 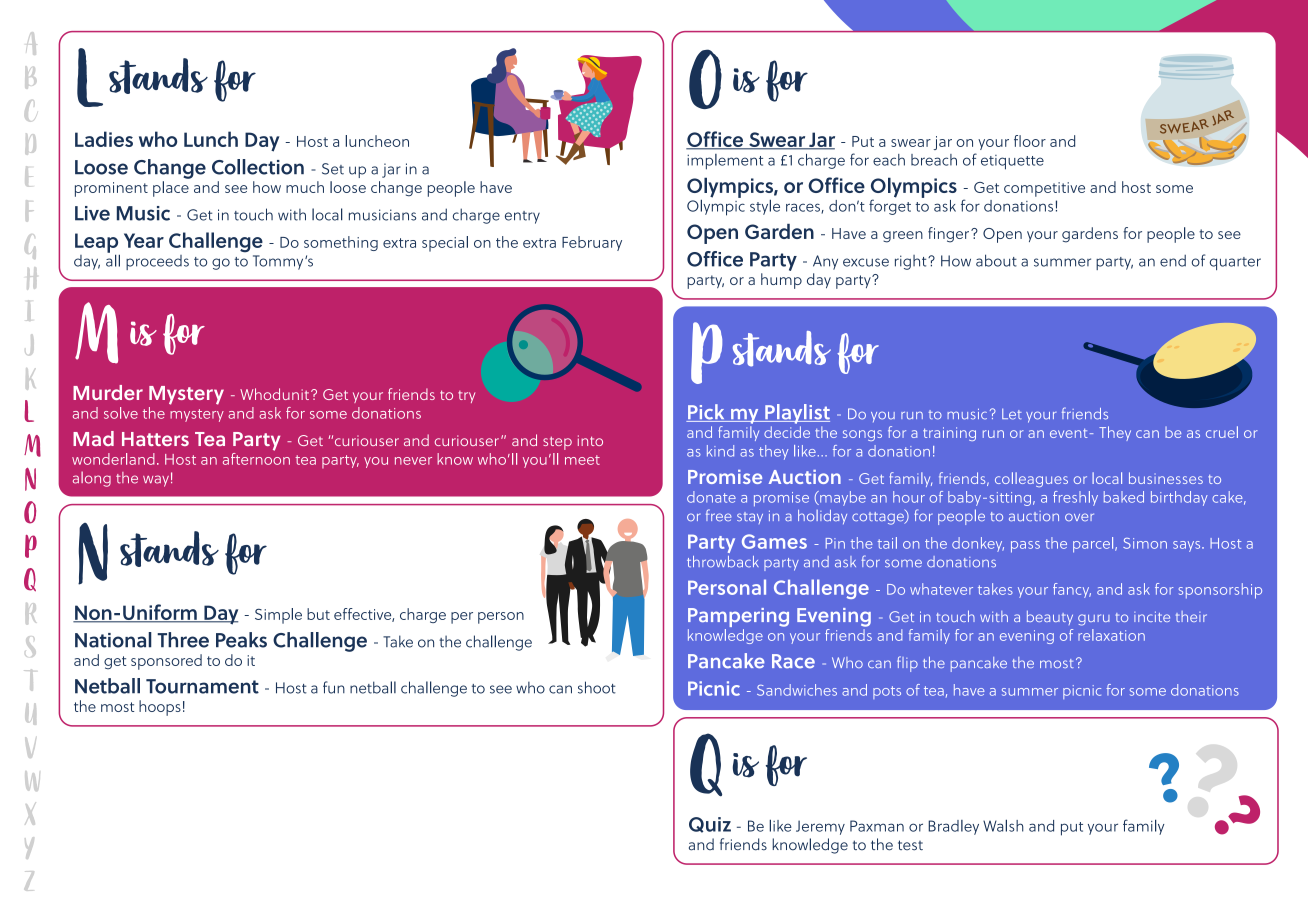 I want to click on etiquette, so click(x=1012, y=162).
